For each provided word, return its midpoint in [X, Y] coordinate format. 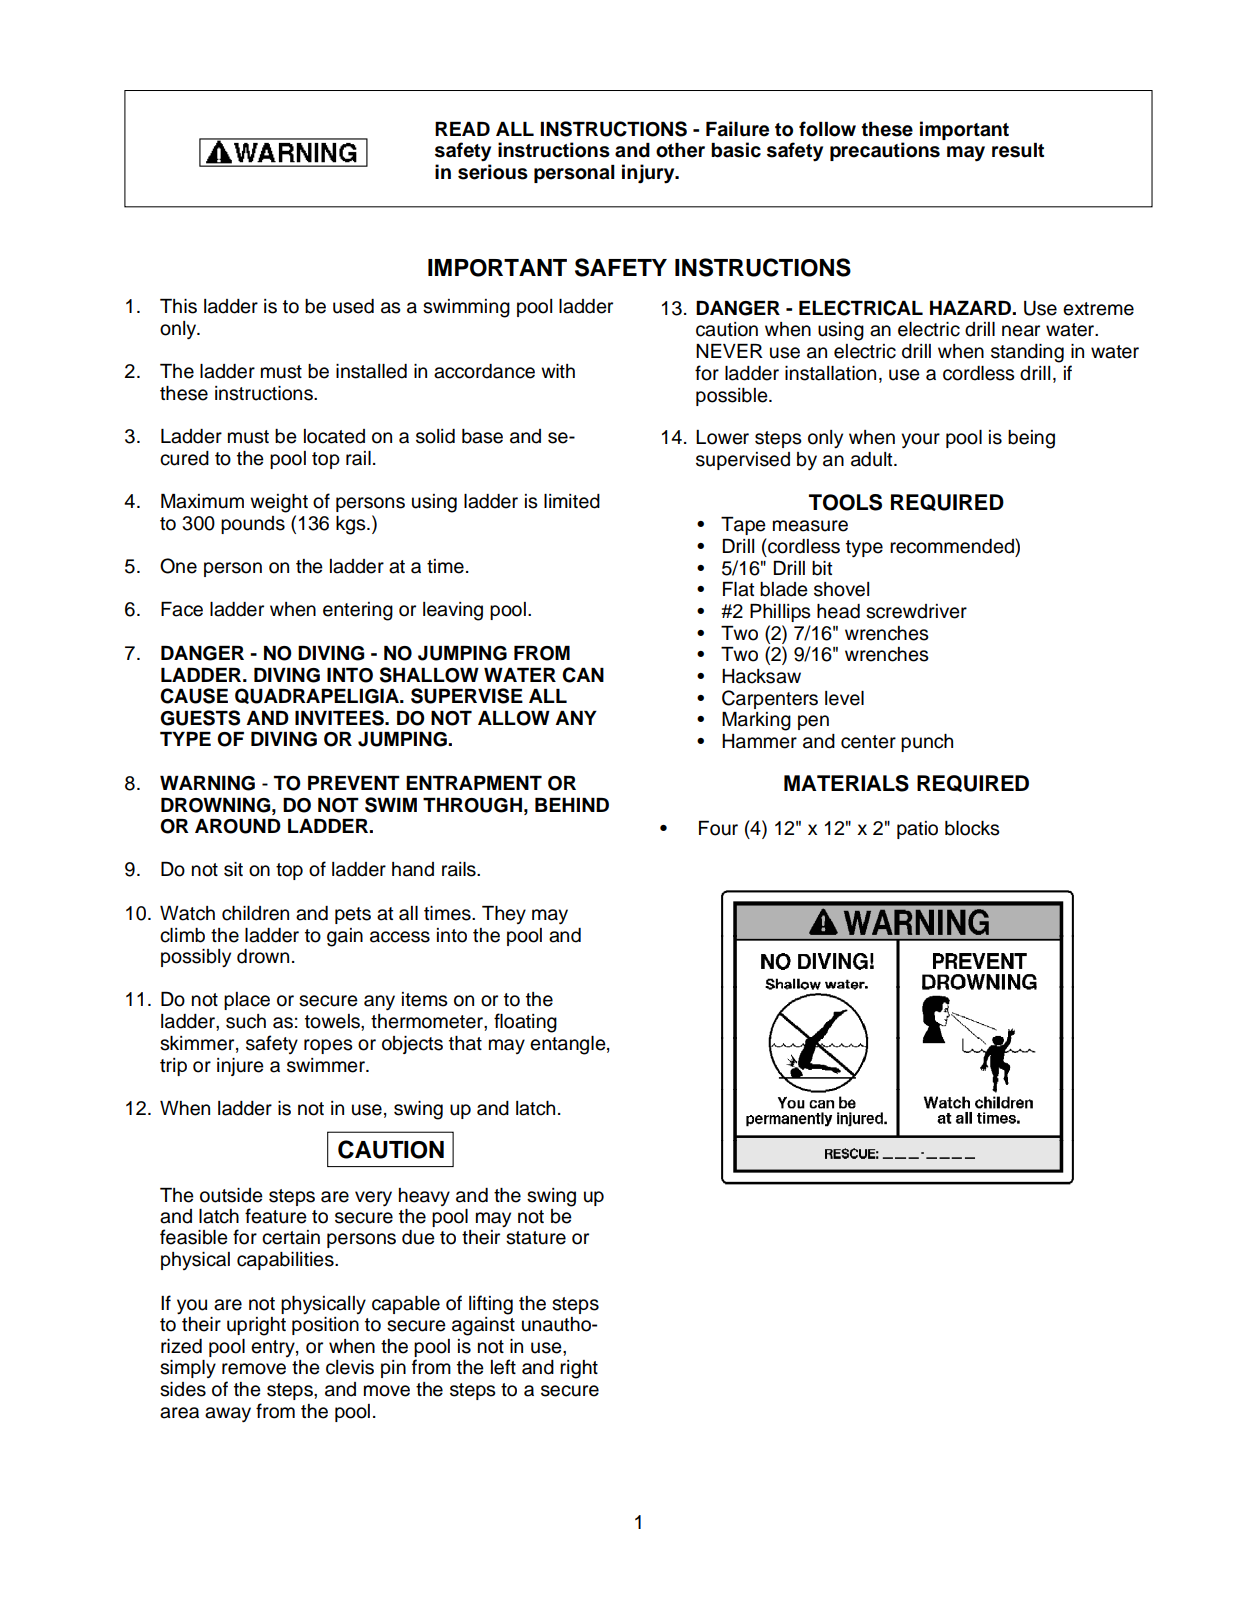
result [1018, 150]
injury [649, 174]
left [503, 1367]
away [228, 1415]
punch [927, 743]
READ [462, 129]
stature [536, 1238]
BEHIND [572, 805]
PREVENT [354, 783]
